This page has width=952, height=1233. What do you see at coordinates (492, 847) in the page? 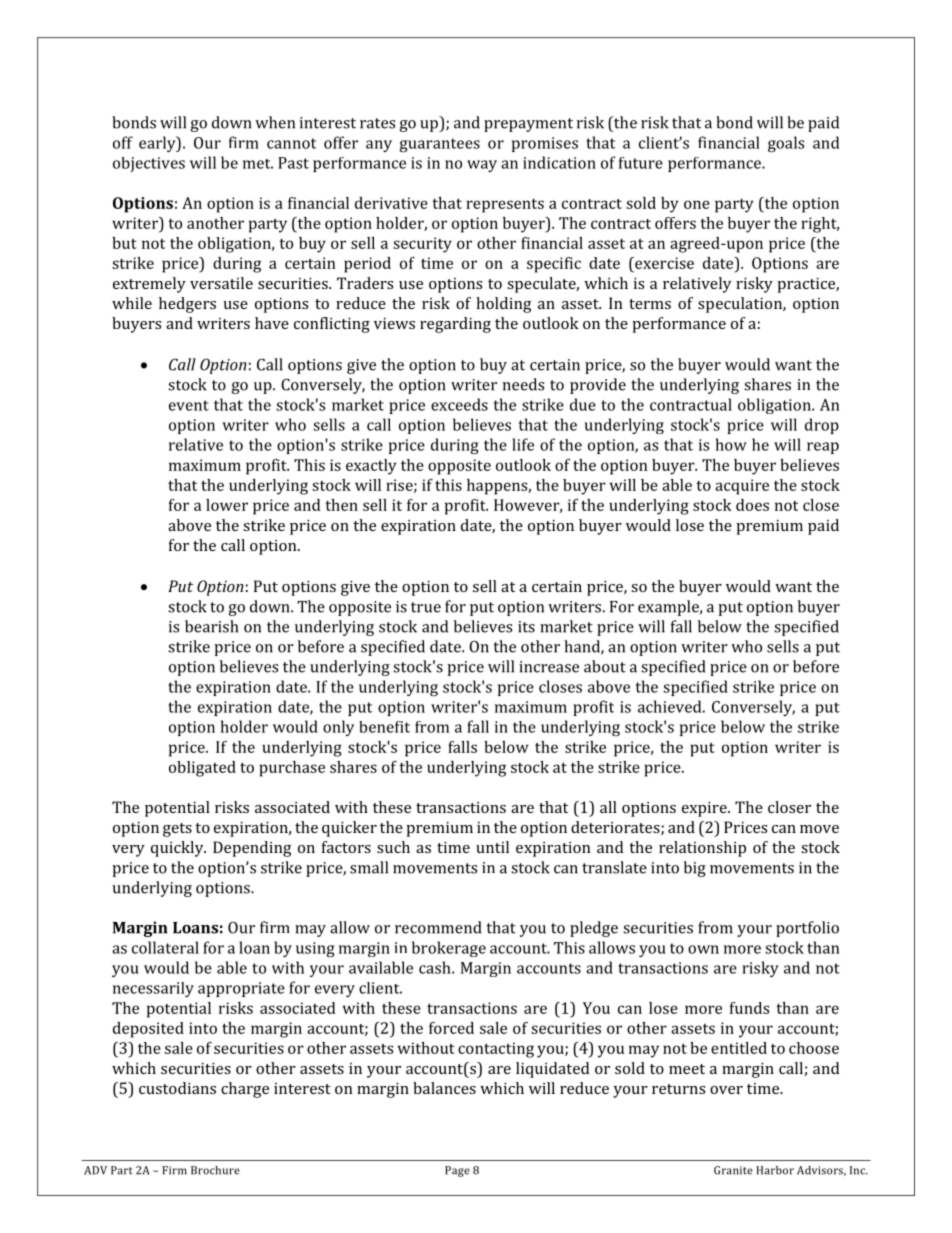
I see `until` at bounding box center [492, 847].
